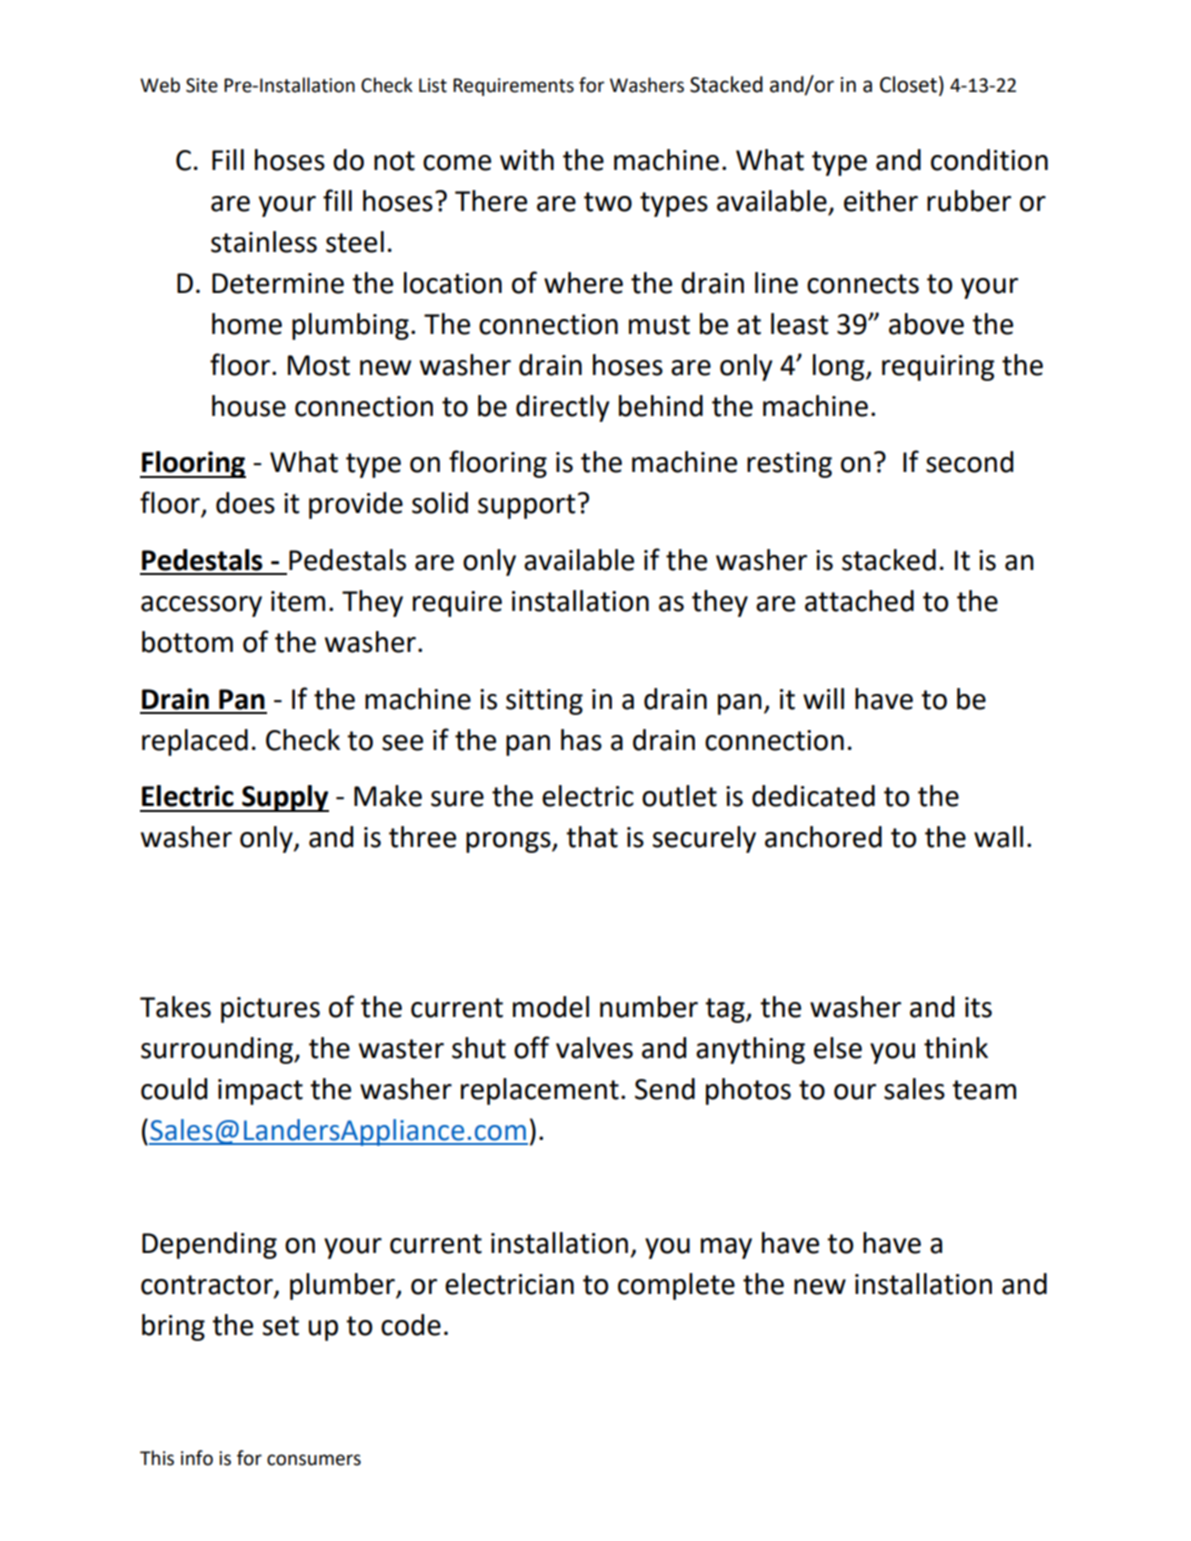 The width and height of the screenshot is (1191, 1541). What do you see at coordinates (592, 837) in the screenshot?
I see `that` at bounding box center [592, 837].
